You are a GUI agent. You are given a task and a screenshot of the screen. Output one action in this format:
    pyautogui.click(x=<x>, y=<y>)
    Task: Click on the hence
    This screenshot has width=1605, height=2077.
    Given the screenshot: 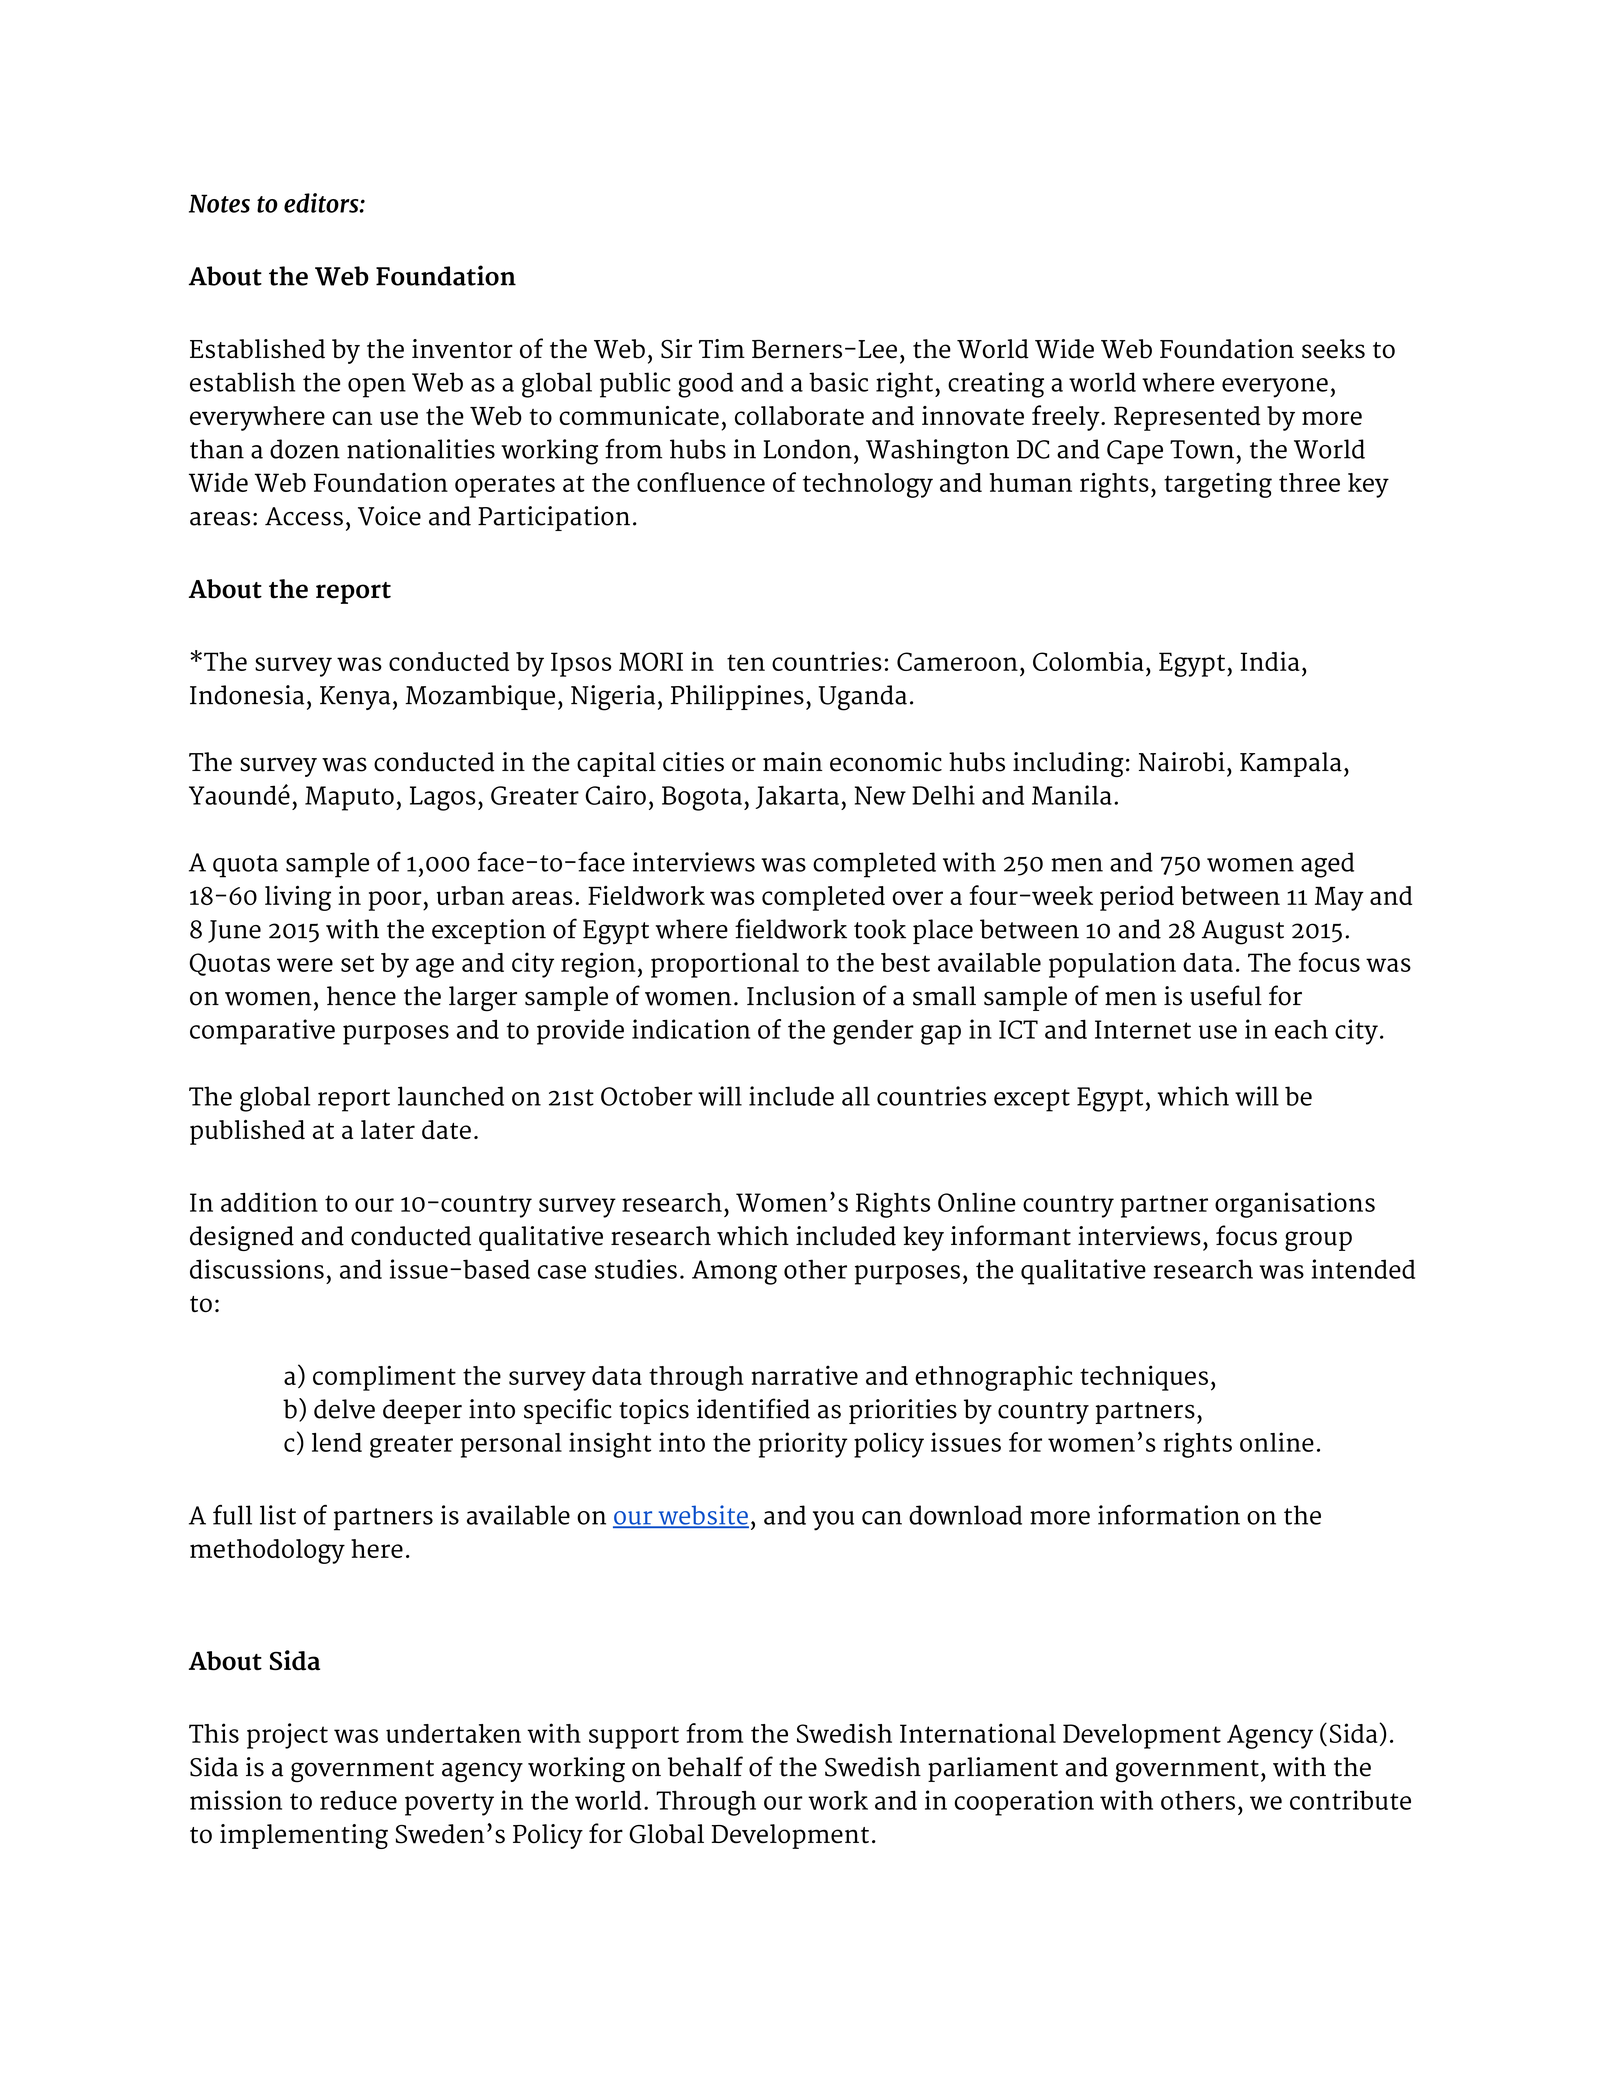 What is the action you would take?
    pyautogui.click(x=361, y=996)
